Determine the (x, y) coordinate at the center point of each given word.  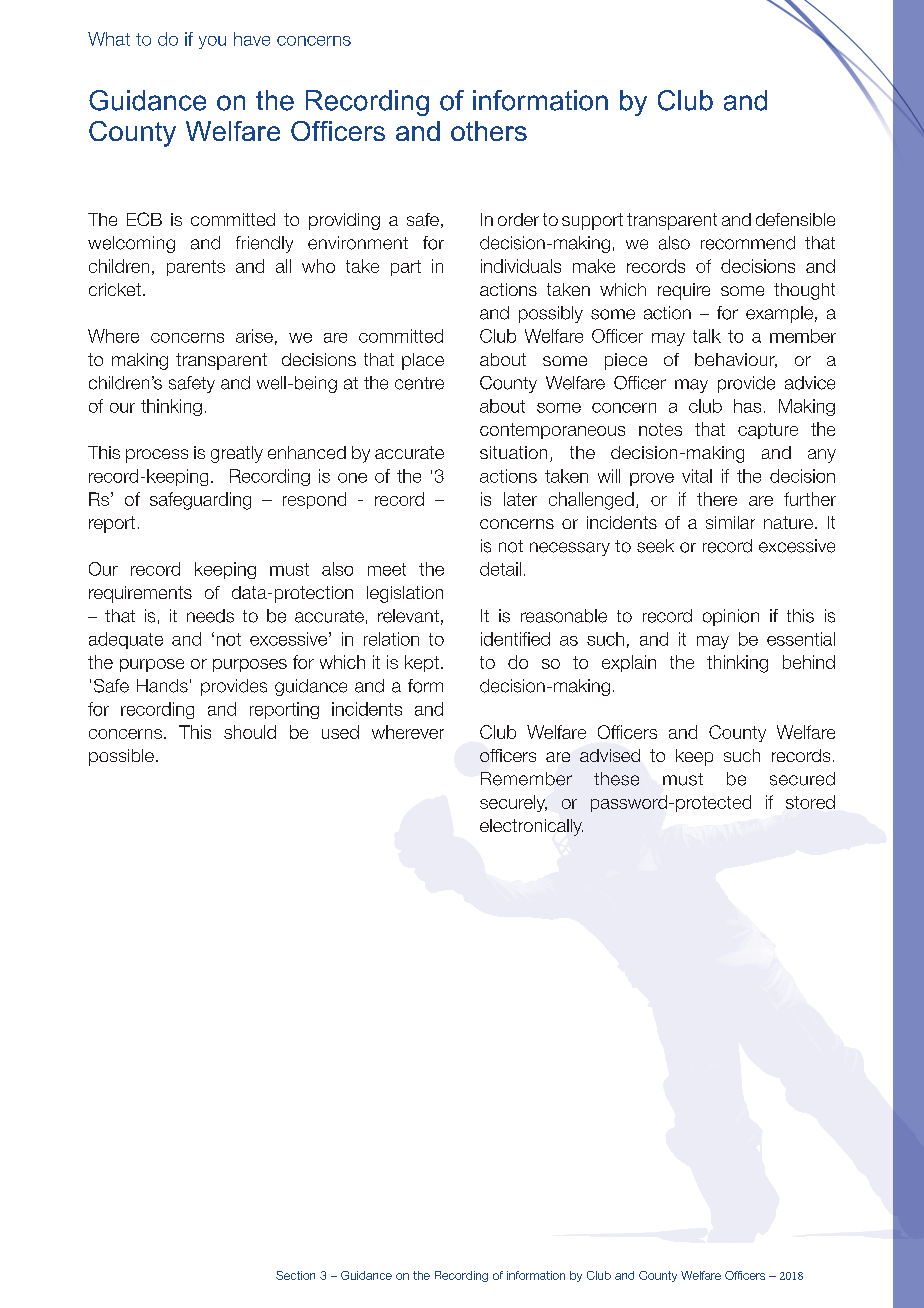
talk (707, 336)
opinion (731, 617)
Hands (162, 686)
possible (121, 757)
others (489, 131)
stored (810, 802)
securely (513, 803)
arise (254, 336)
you (212, 42)
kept (422, 663)
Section (295, 1275)
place (423, 361)
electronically (531, 827)
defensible (795, 219)
